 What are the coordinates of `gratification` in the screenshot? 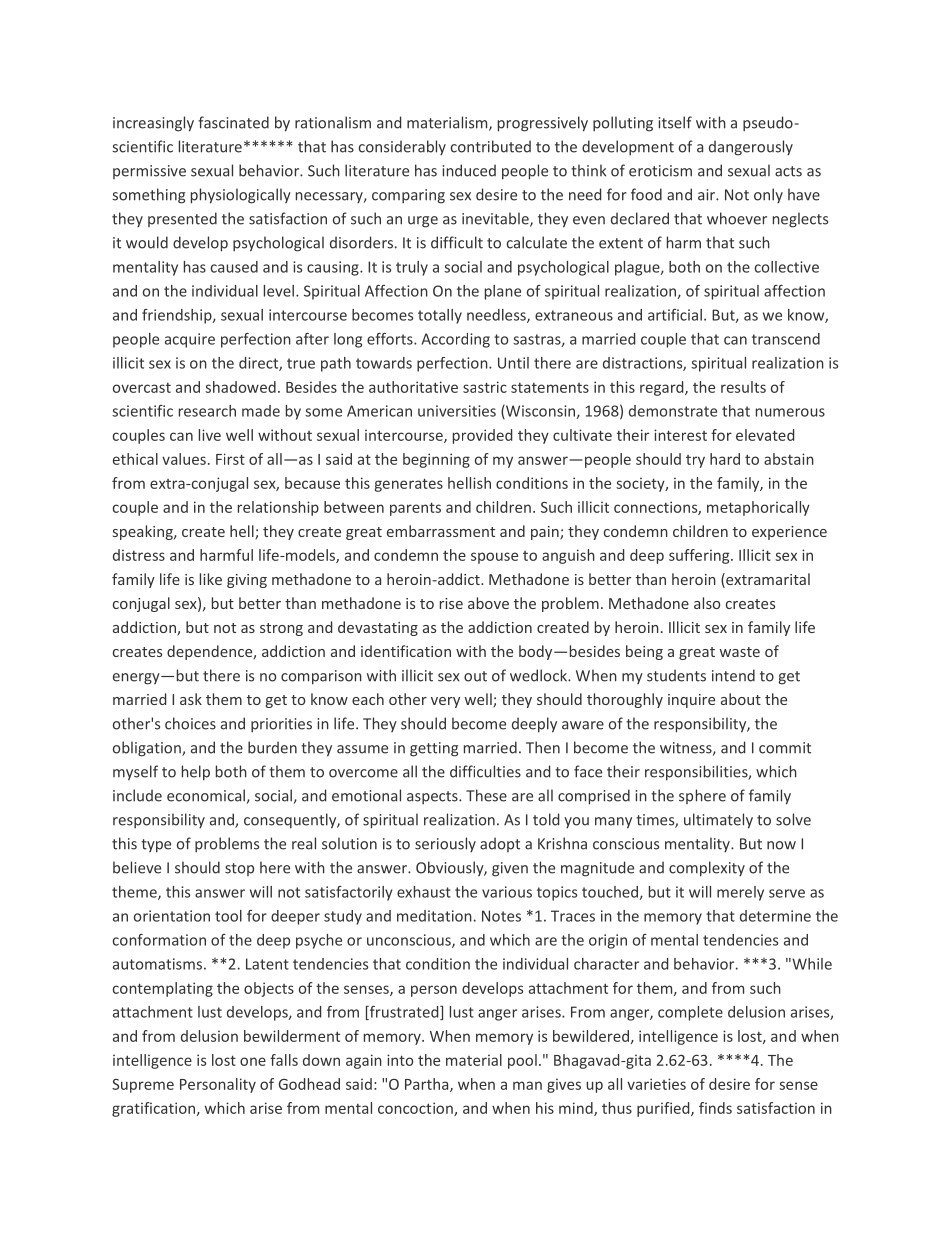 It's located at (155, 1109).
